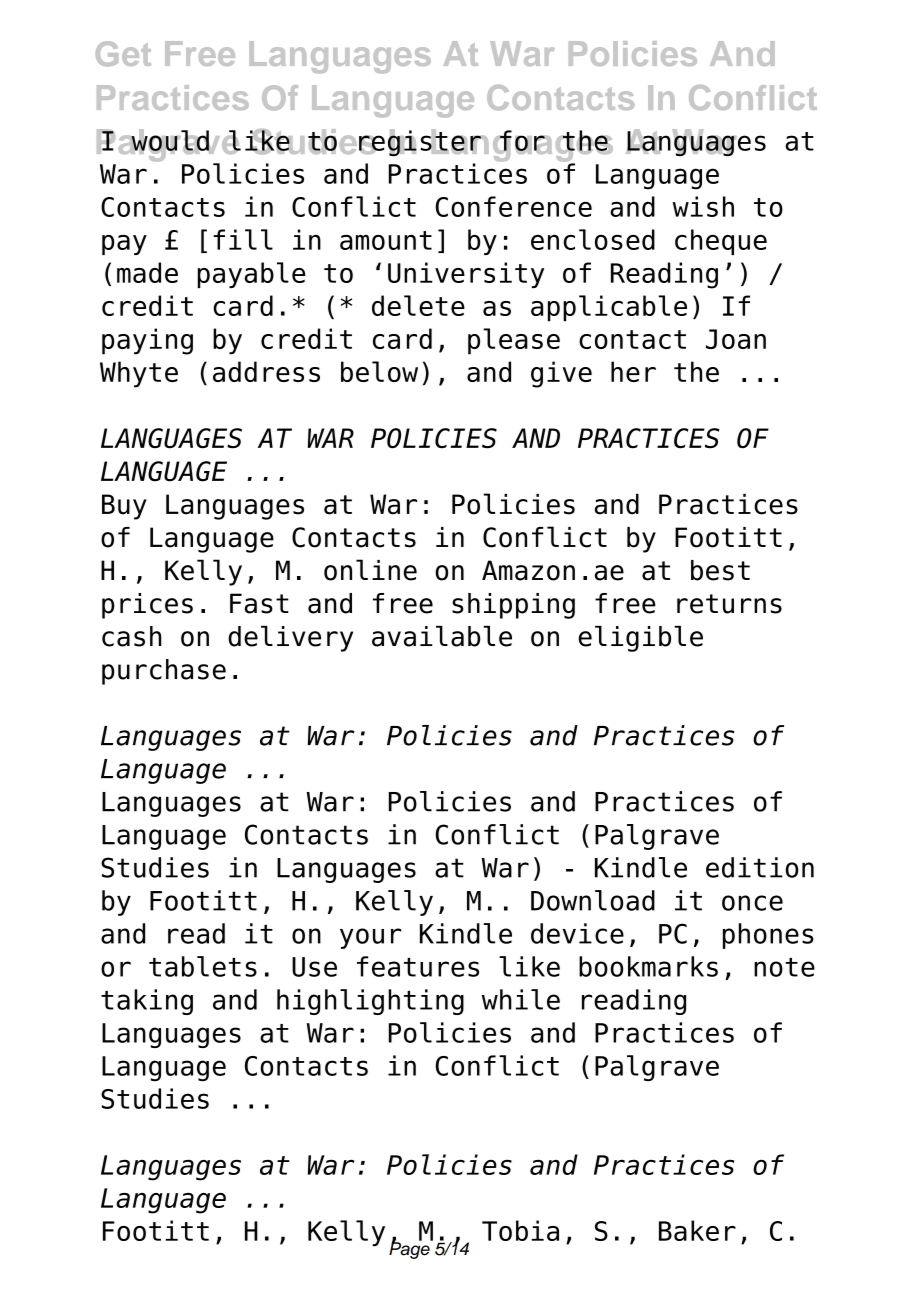 Image resolution: width=924 pixels, height=1311 pixels. I want to click on register, so click(421, 142).
